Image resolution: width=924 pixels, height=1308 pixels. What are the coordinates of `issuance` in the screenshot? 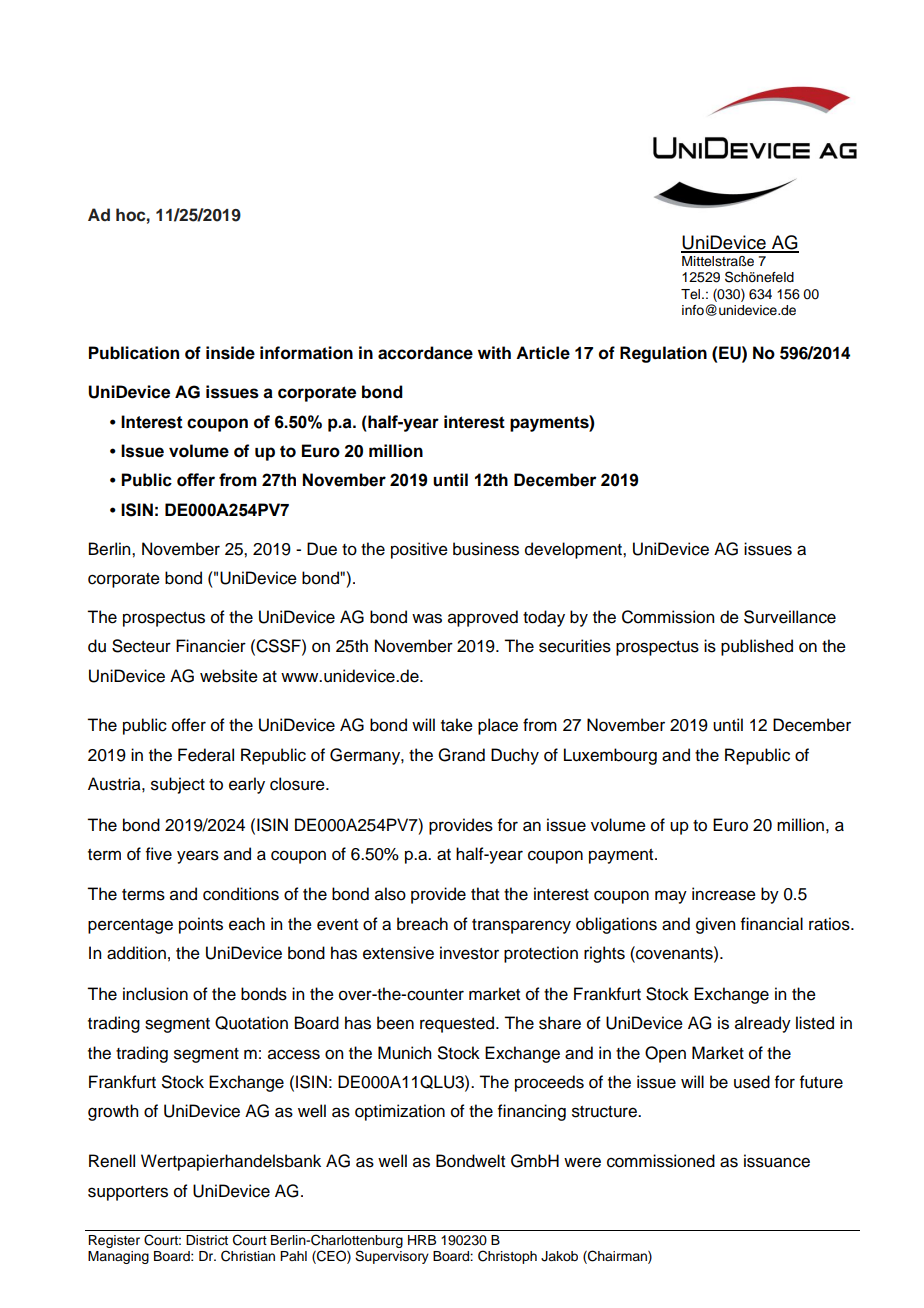 It's located at (777, 1161).
